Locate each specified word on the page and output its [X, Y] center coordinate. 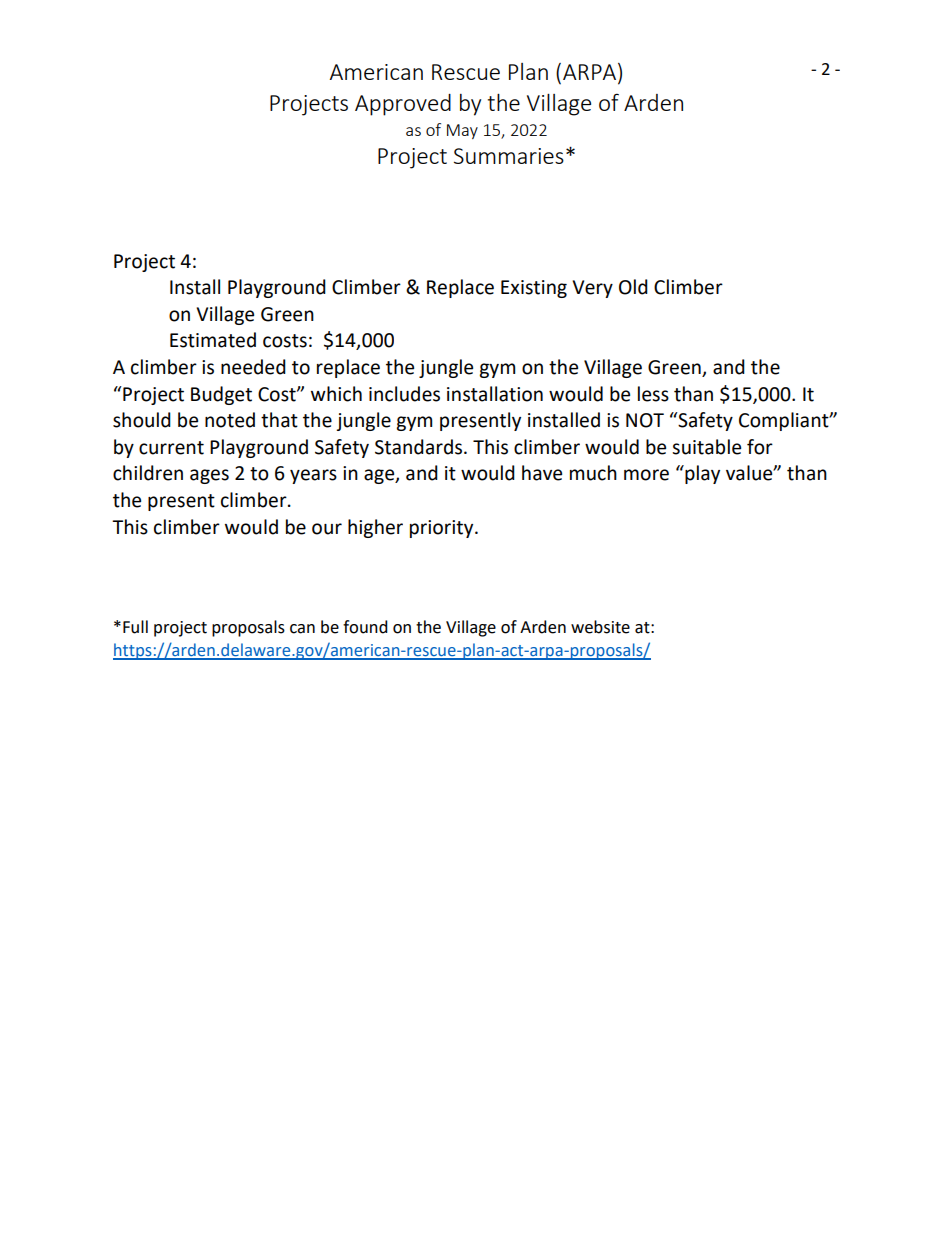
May [462, 131]
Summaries [509, 156]
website [600, 627]
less [653, 394]
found [365, 627]
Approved [403, 105]
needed [253, 367]
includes [404, 394]
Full [135, 627]
